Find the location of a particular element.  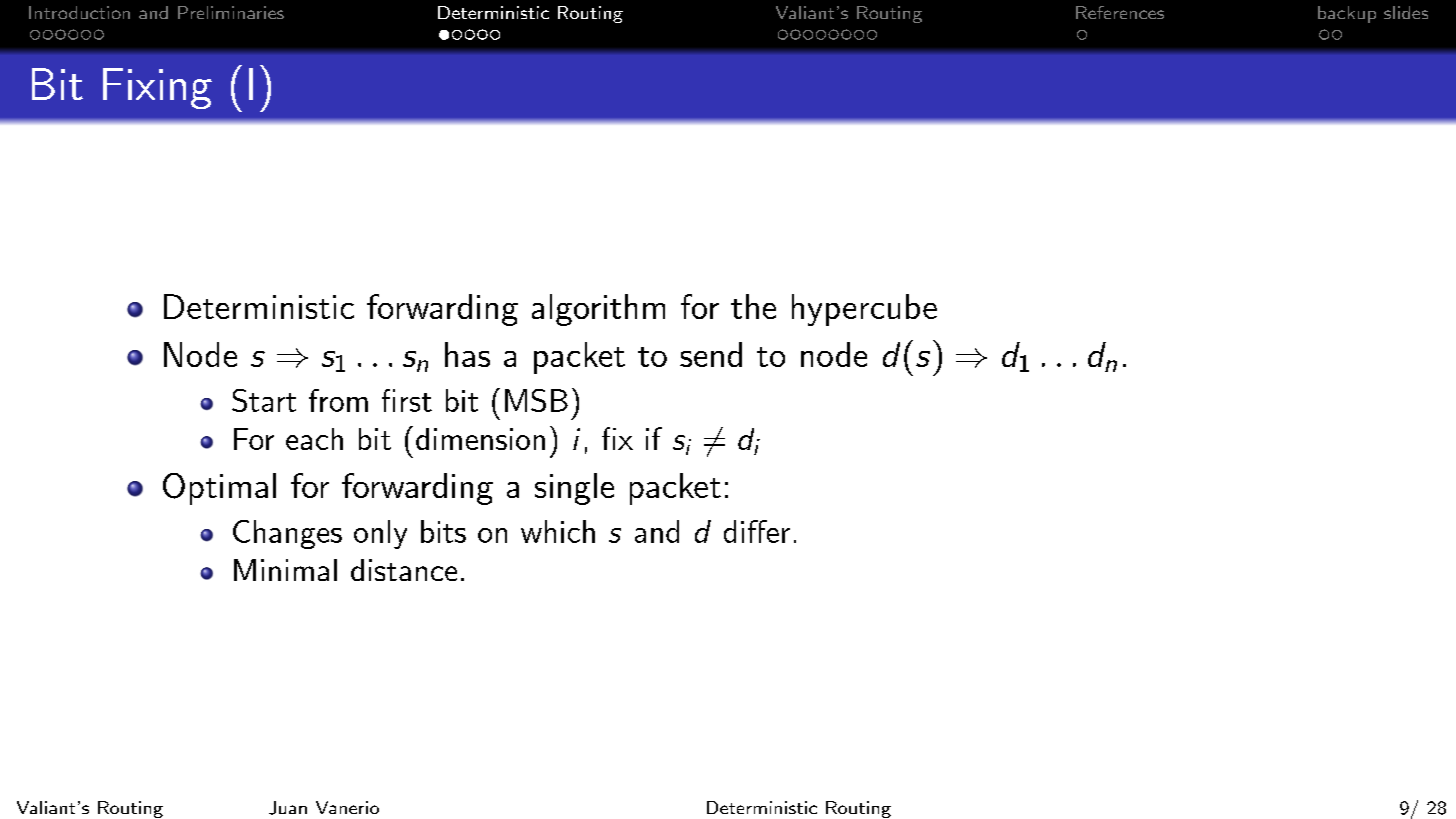

Preliminaries is located at coordinates (231, 12).
